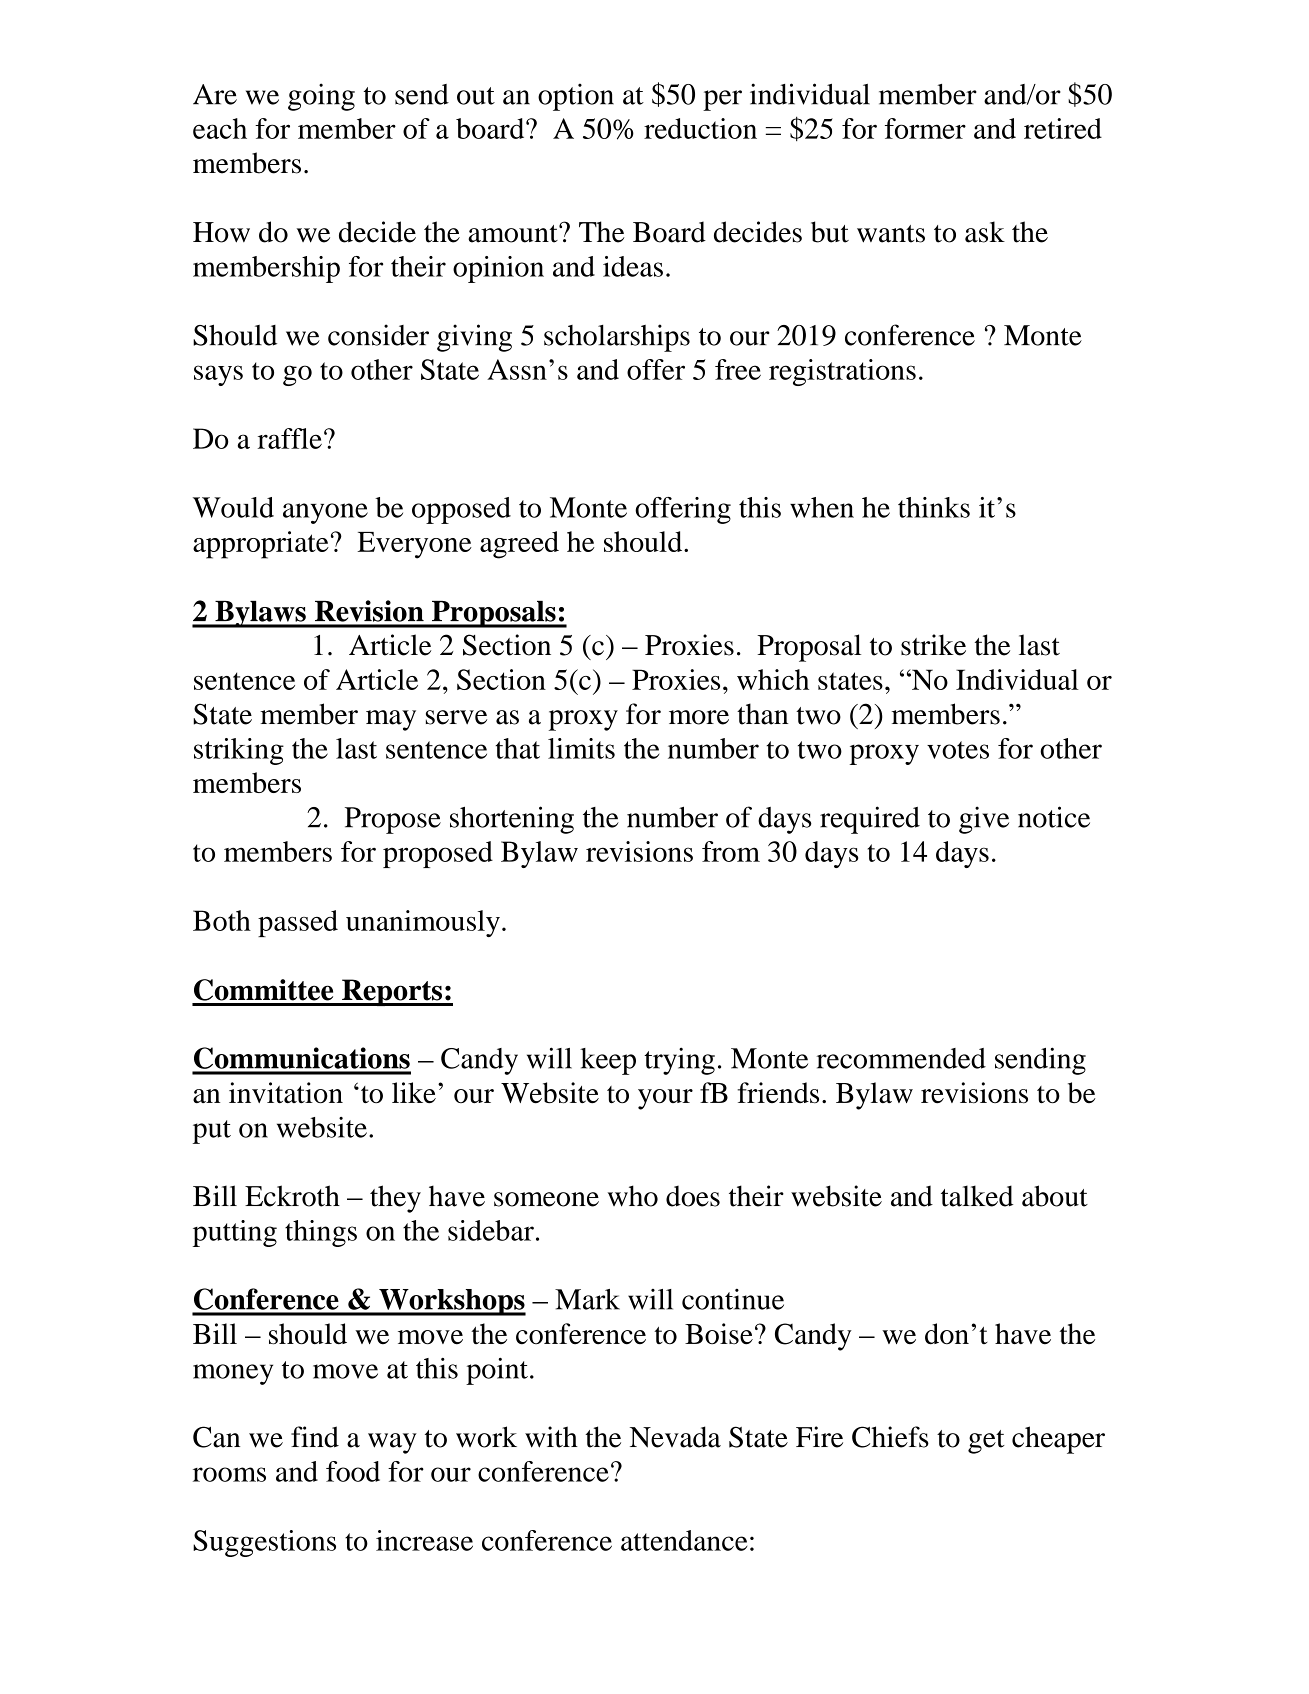  What do you see at coordinates (684, 1540) in the document?
I see `attendance` at bounding box center [684, 1540].
